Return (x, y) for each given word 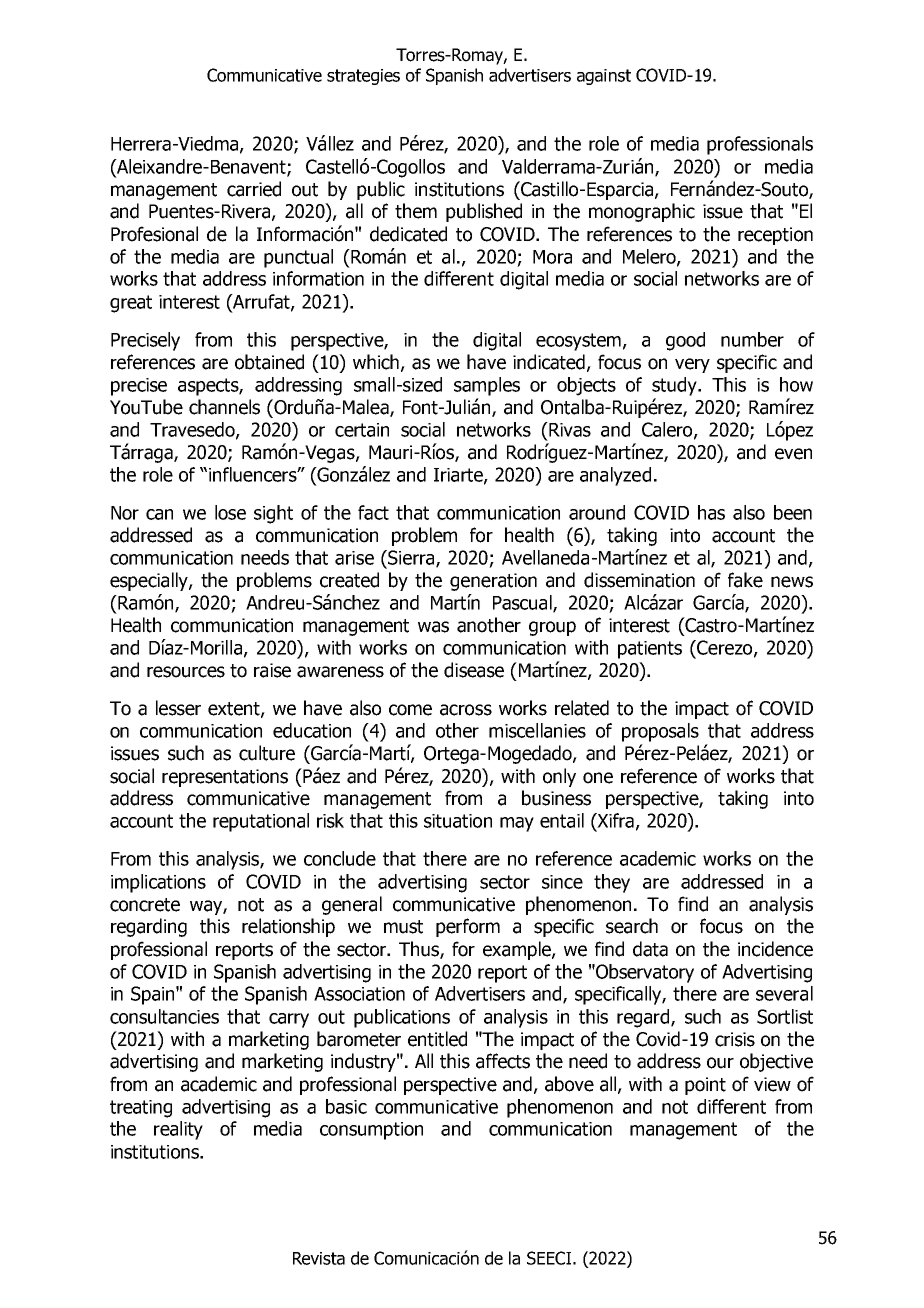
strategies (363, 77)
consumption (371, 1131)
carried (254, 189)
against (604, 77)
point (705, 1086)
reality (178, 1130)
